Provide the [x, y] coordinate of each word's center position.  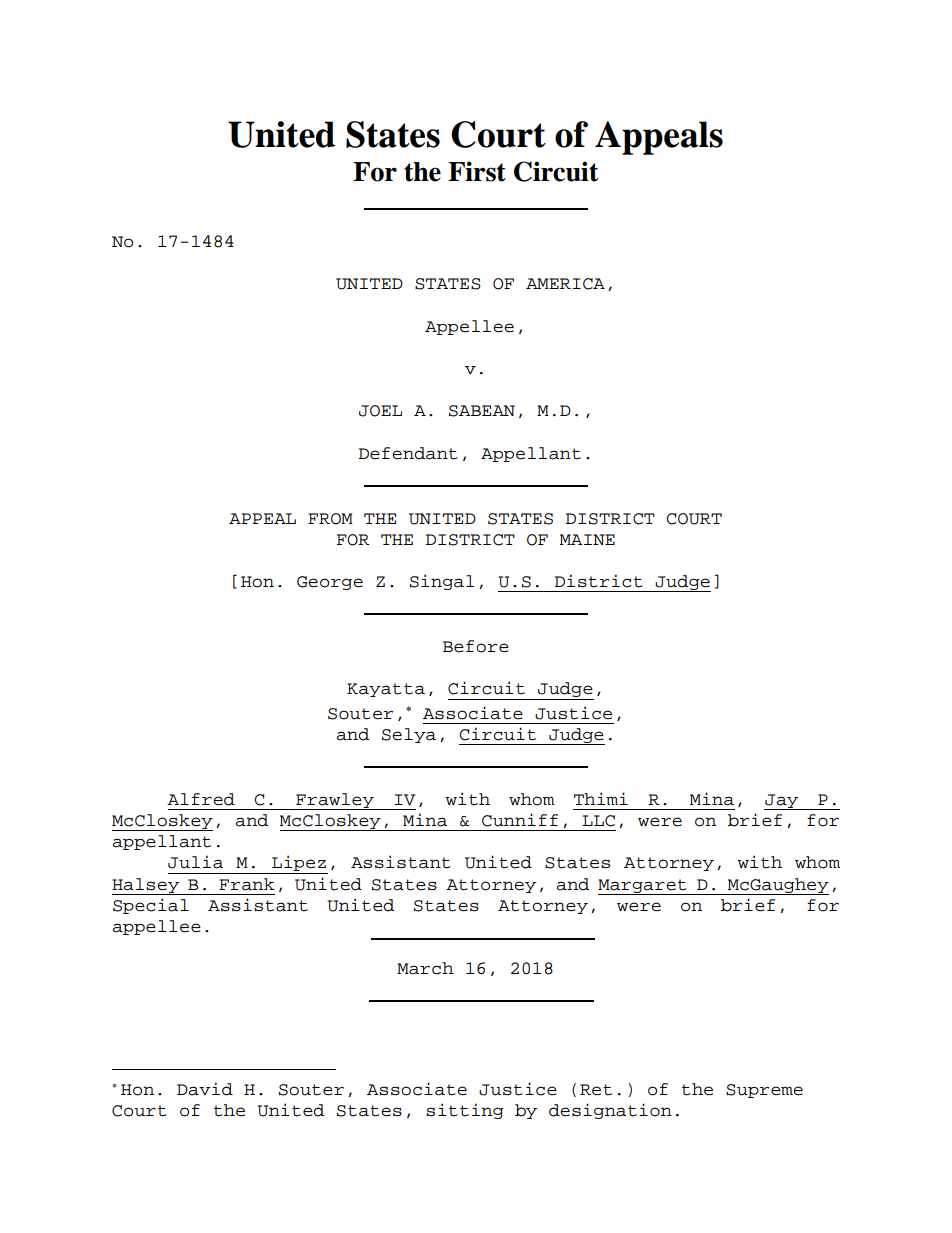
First [477, 171]
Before [476, 646]
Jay [782, 802]
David [205, 1089]
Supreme [764, 1091]
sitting [465, 1111]
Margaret [643, 887]
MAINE [587, 539]
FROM [330, 519]
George [330, 583]
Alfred [201, 799]
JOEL [380, 411]
